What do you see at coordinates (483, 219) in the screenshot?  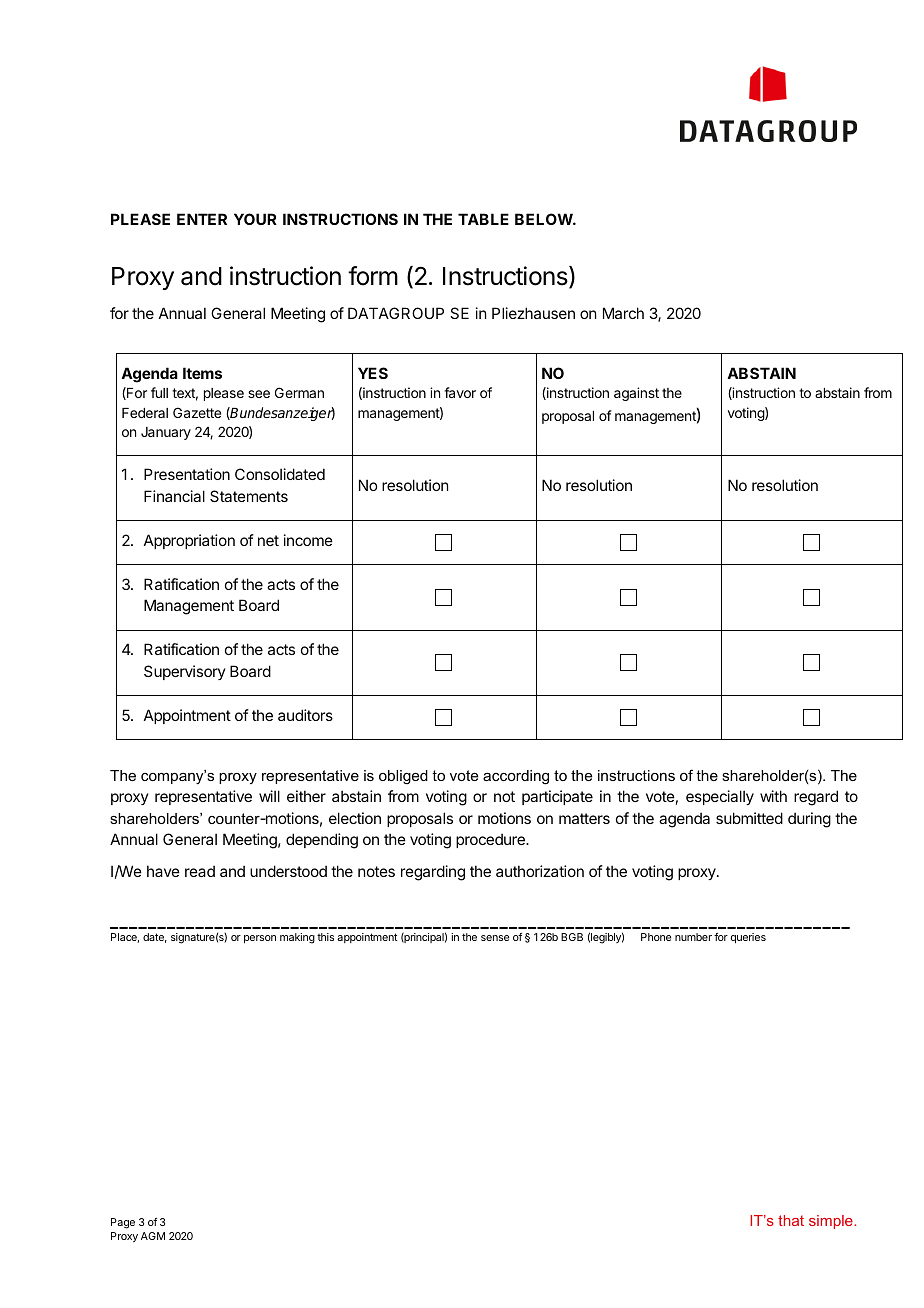 I see `TABLE` at bounding box center [483, 219].
